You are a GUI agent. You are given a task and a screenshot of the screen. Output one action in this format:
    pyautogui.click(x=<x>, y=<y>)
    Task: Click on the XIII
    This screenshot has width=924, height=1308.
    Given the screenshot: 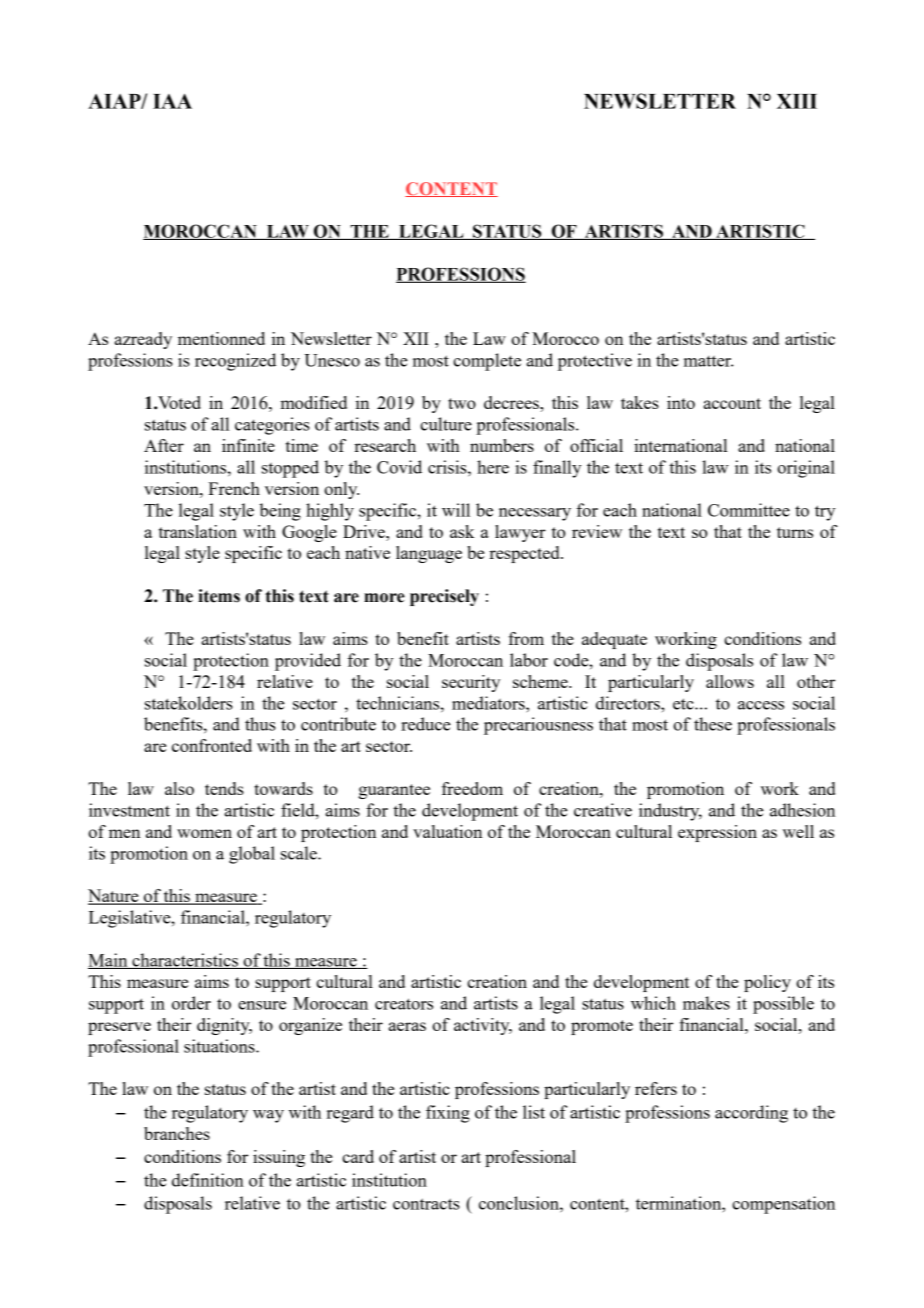 What is the action you would take?
    pyautogui.click(x=797, y=101)
